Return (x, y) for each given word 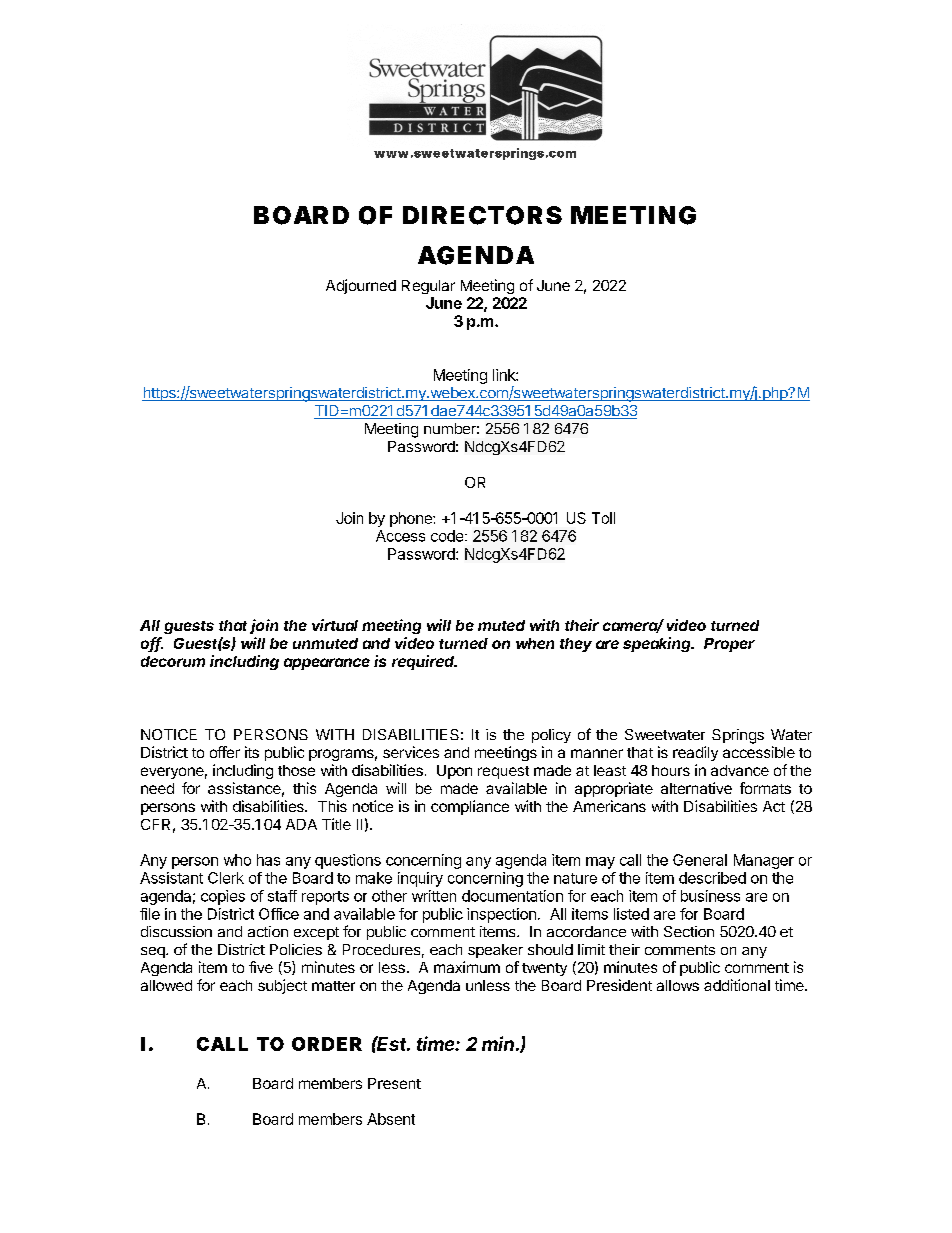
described (712, 878)
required (424, 662)
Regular (428, 287)
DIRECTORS (482, 215)
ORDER (327, 1044)
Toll (603, 518)
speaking (658, 644)
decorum (173, 661)
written (434, 896)
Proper (729, 645)
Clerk (226, 878)
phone (412, 519)
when (535, 643)
